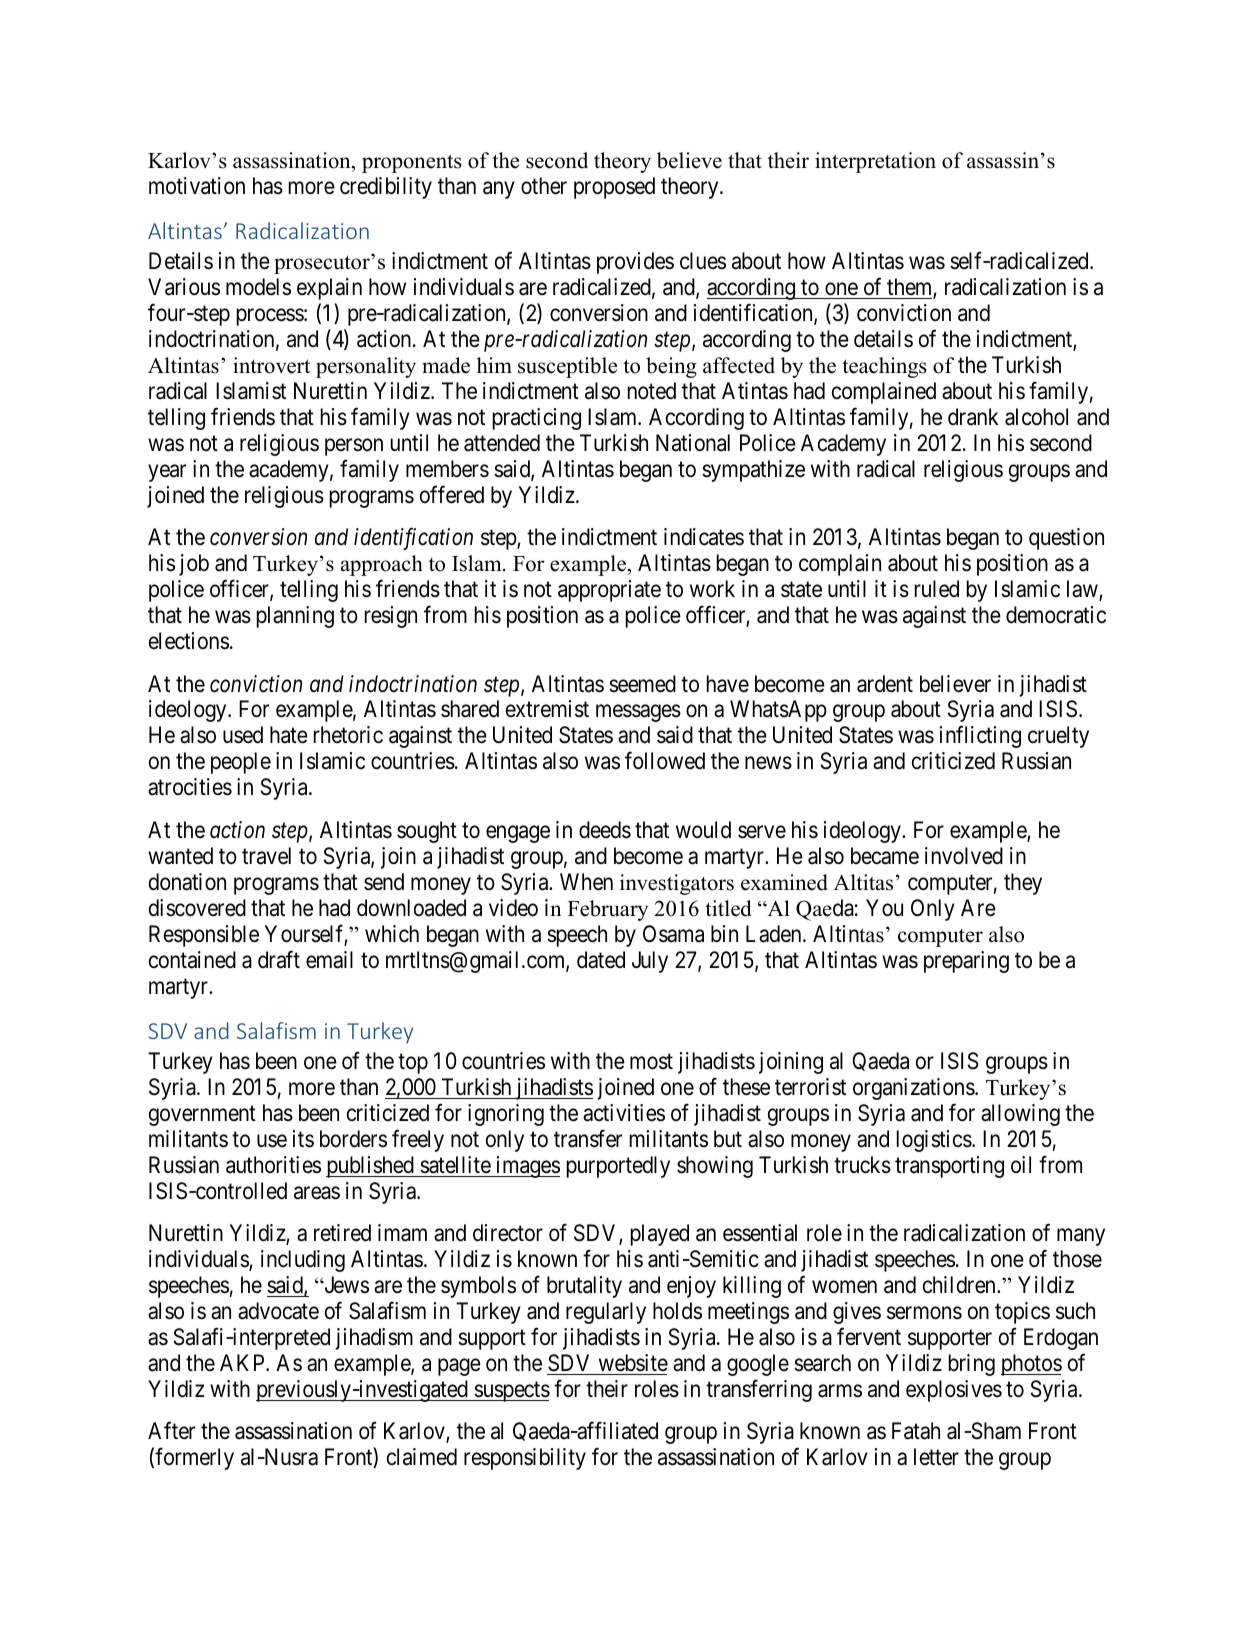 This screenshot has height=1627, width=1257. What do you see at coordinates (633, 1363) in the screenshot?
I see `website` at bounding box center [633, 1363].
